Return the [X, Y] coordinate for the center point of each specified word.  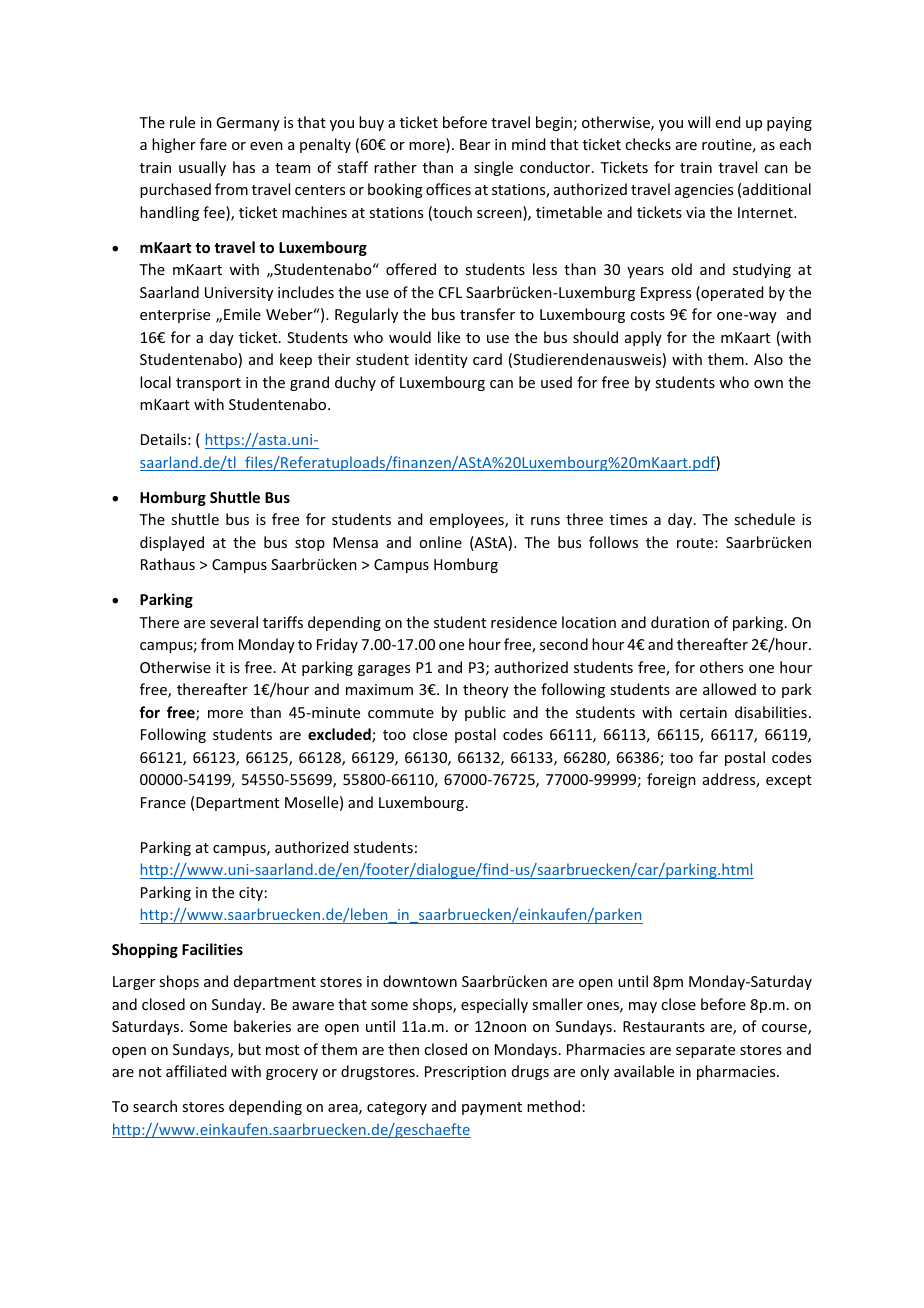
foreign [671, 780]
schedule [764, 519]
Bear [475, 144]
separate [705, 1051]
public [485, 713]
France [163, 802]
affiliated [196, 1071]
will [699, 122]
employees [468, 520]
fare [213, 144]
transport [208, 384]
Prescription [465, 1073]
